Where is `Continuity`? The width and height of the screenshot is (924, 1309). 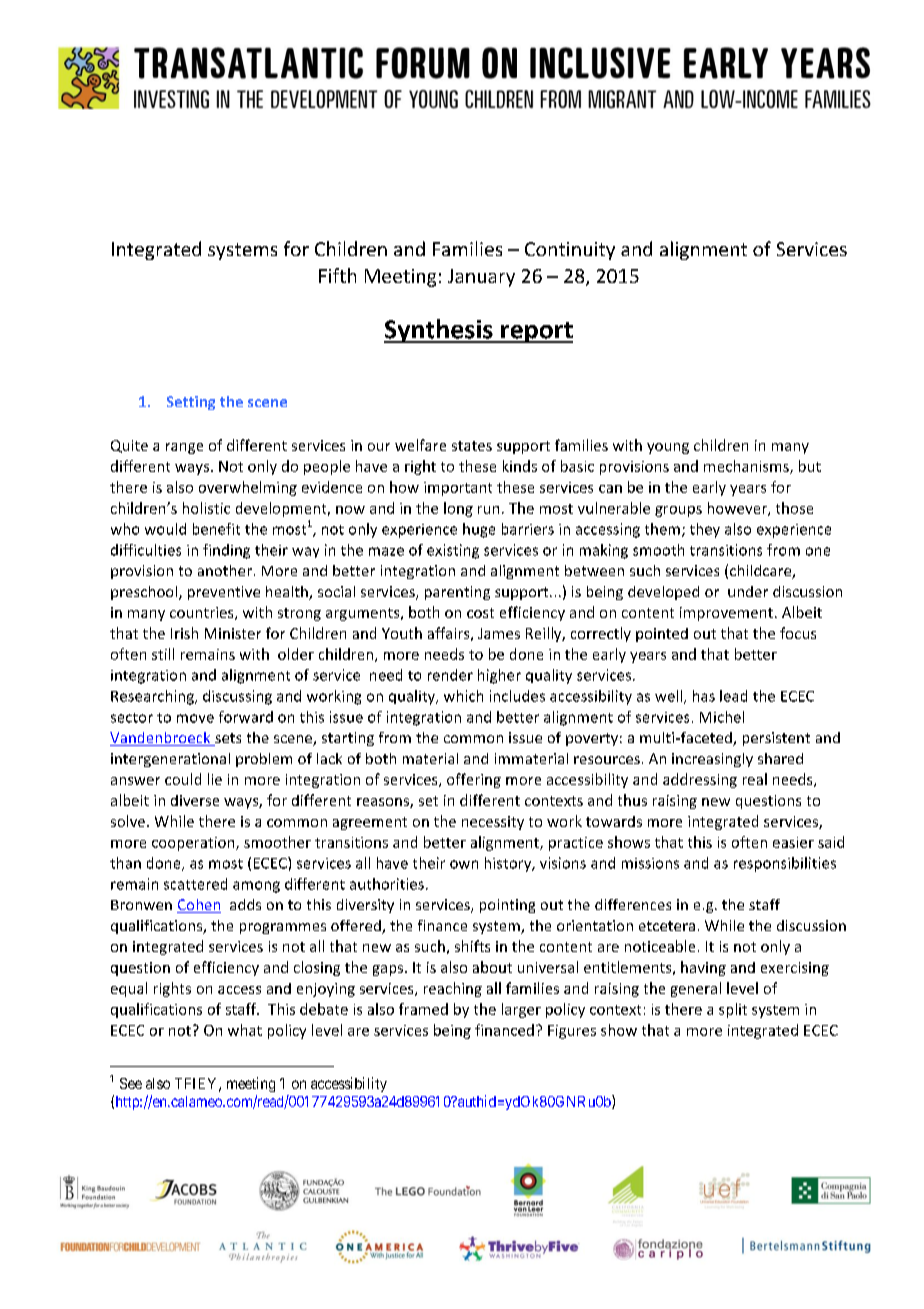
Continuity is located at coordinates (570, 251).
